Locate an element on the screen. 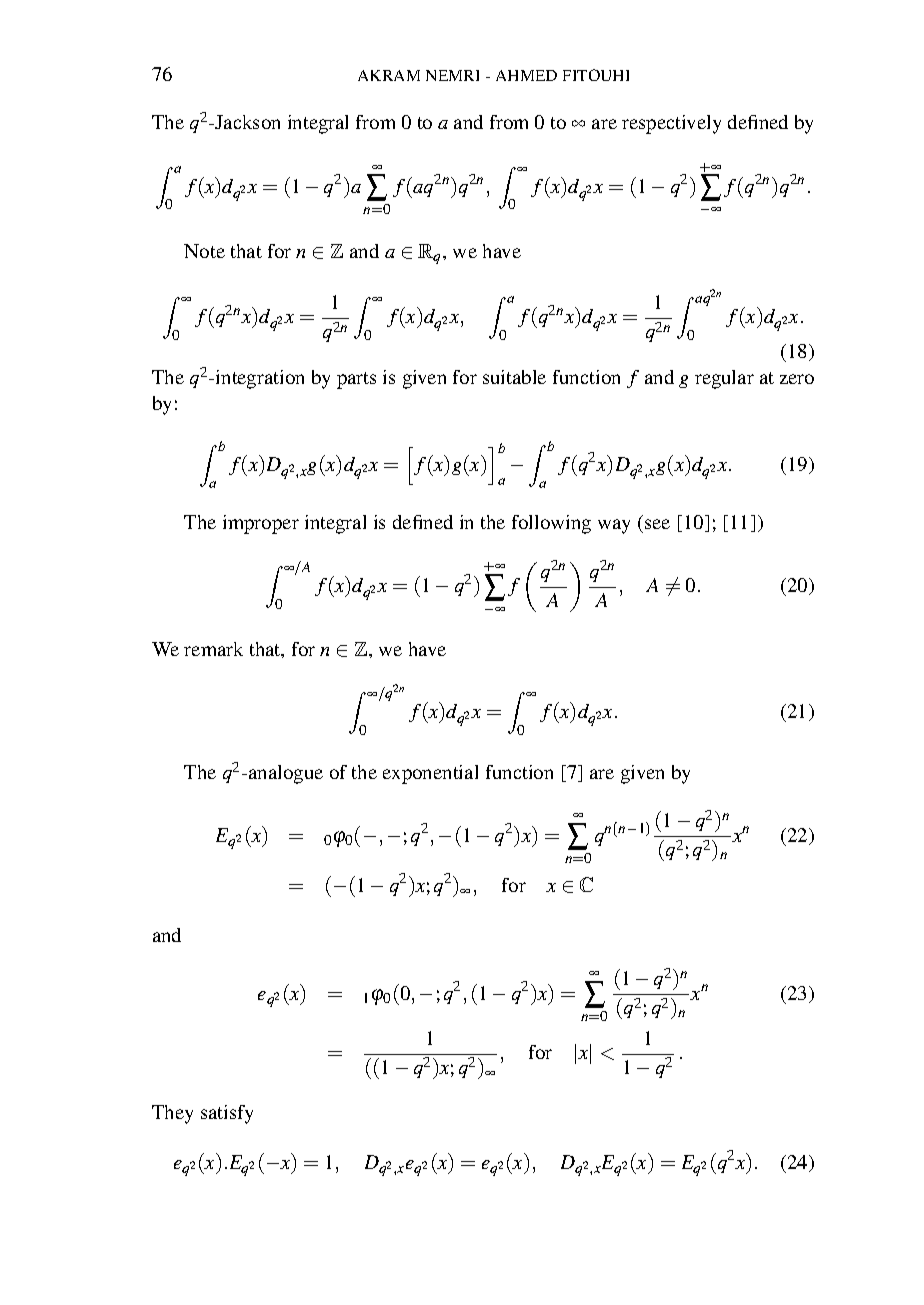 This screenshot has width=924, height=1305. Jackson is located at coordinates (247, 122).
